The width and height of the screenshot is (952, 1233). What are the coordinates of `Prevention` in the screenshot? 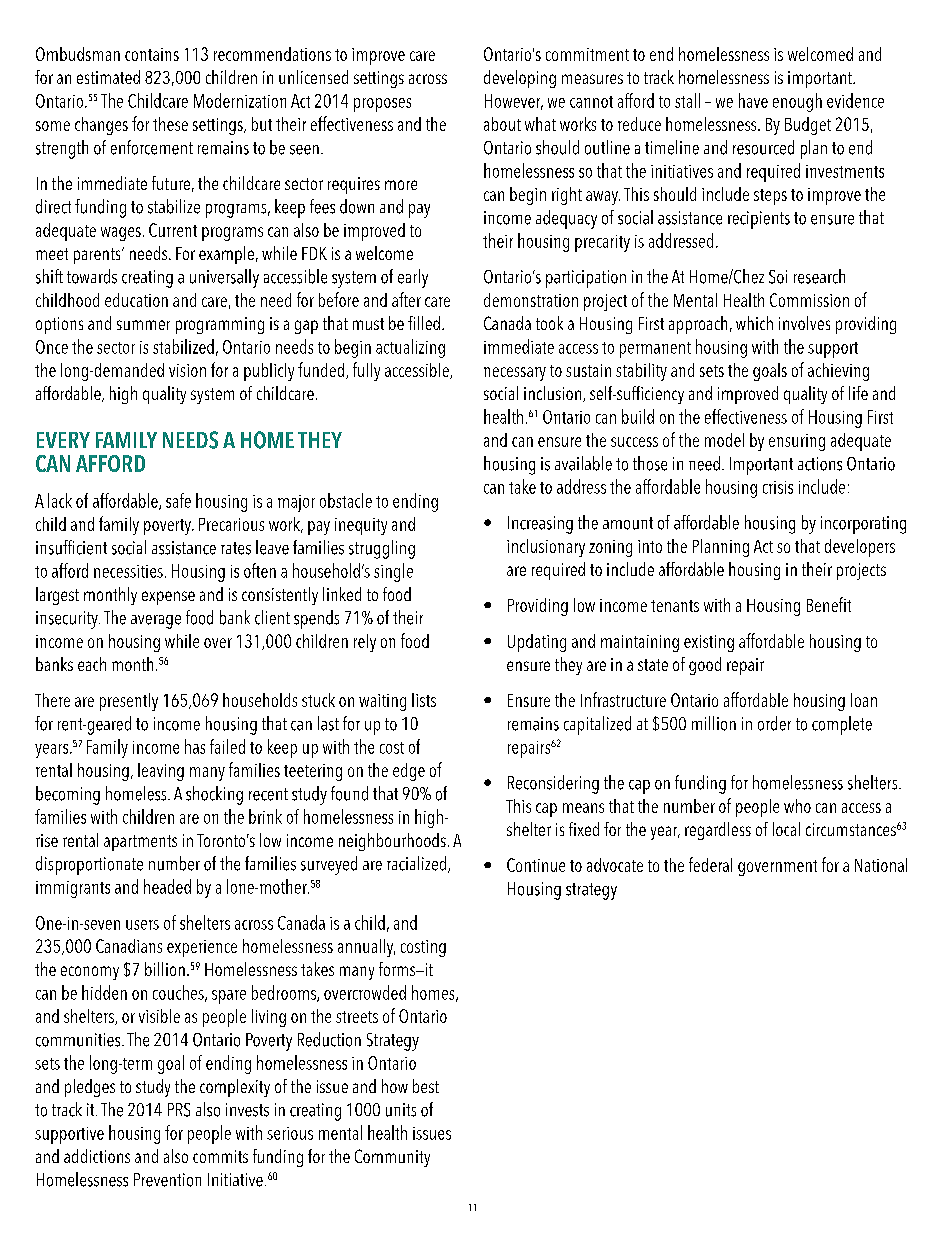 It's located at (167, 1180).
